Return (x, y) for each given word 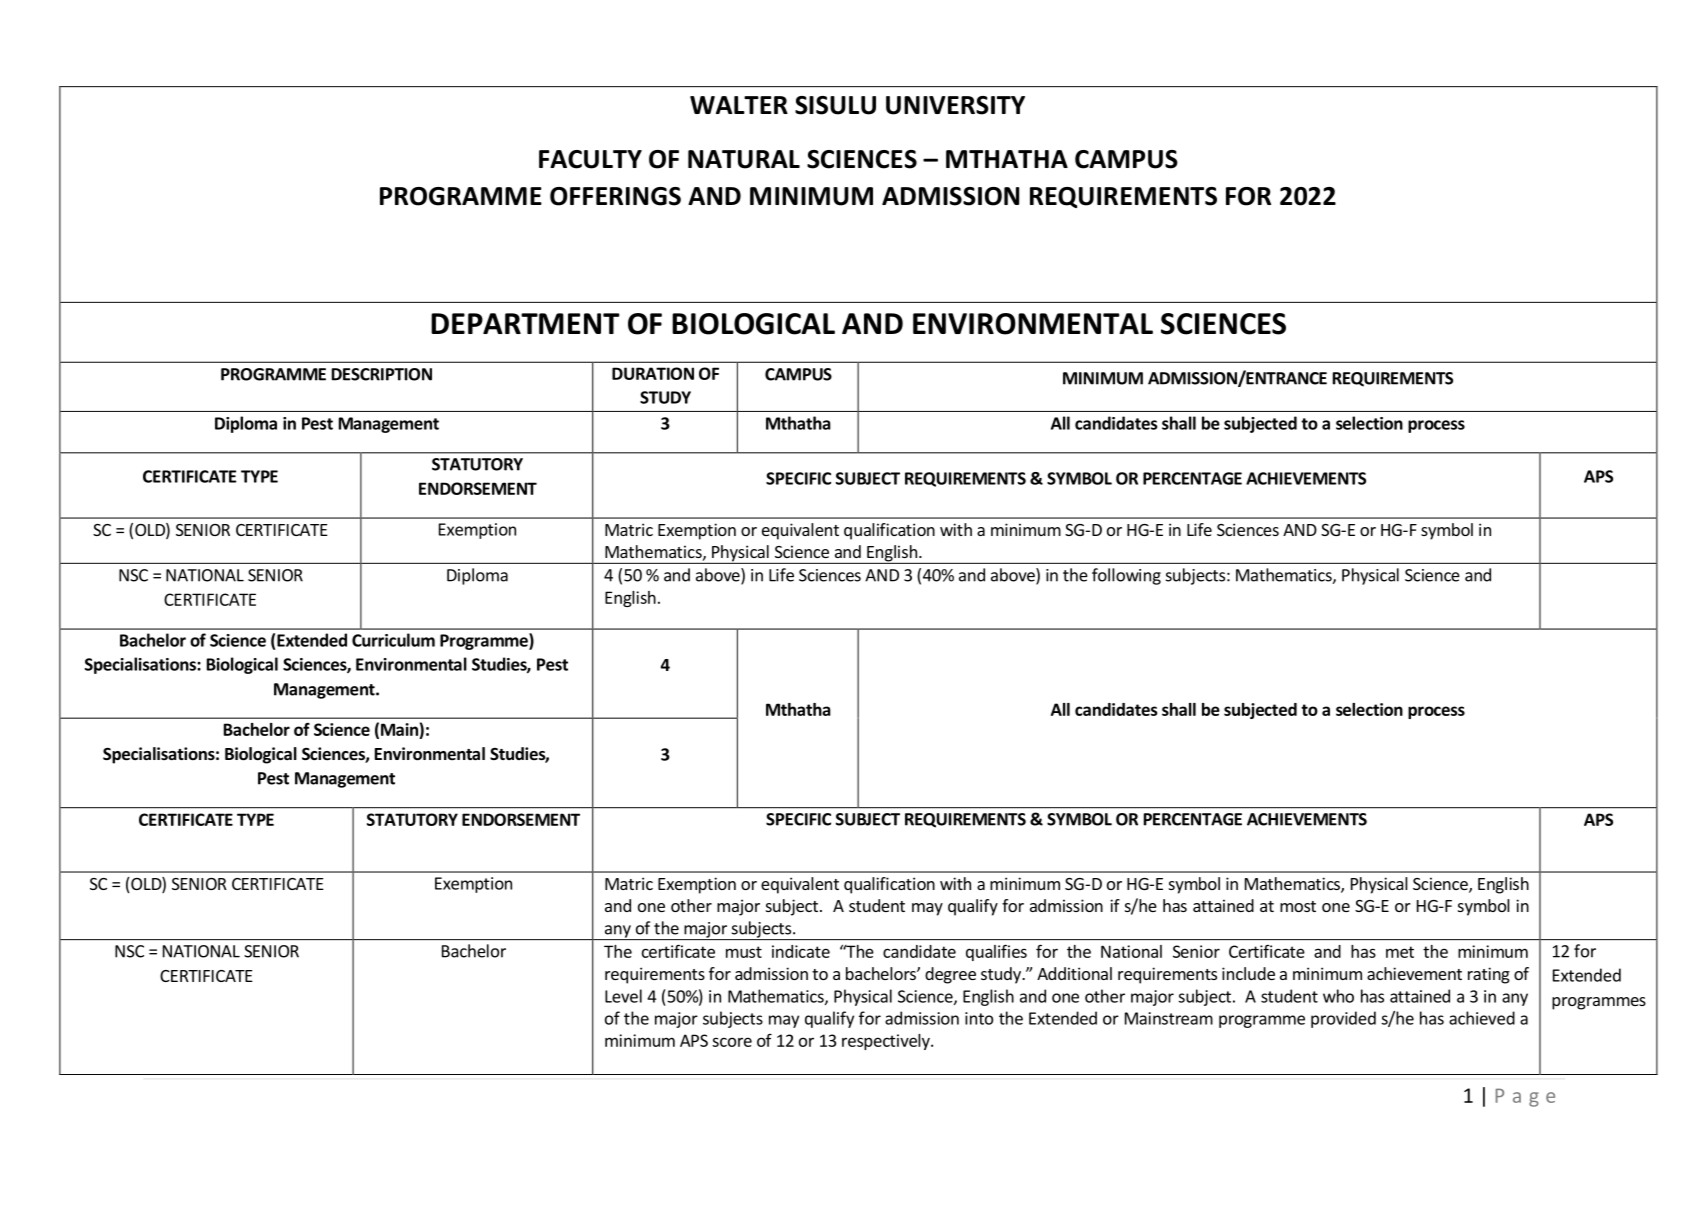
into (979, 1018)
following (1126, 576)
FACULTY (590, 159)
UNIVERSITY (955, 105)
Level (623, 996)
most (1298, 906)
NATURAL (744, 159)
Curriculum (393, 640)
